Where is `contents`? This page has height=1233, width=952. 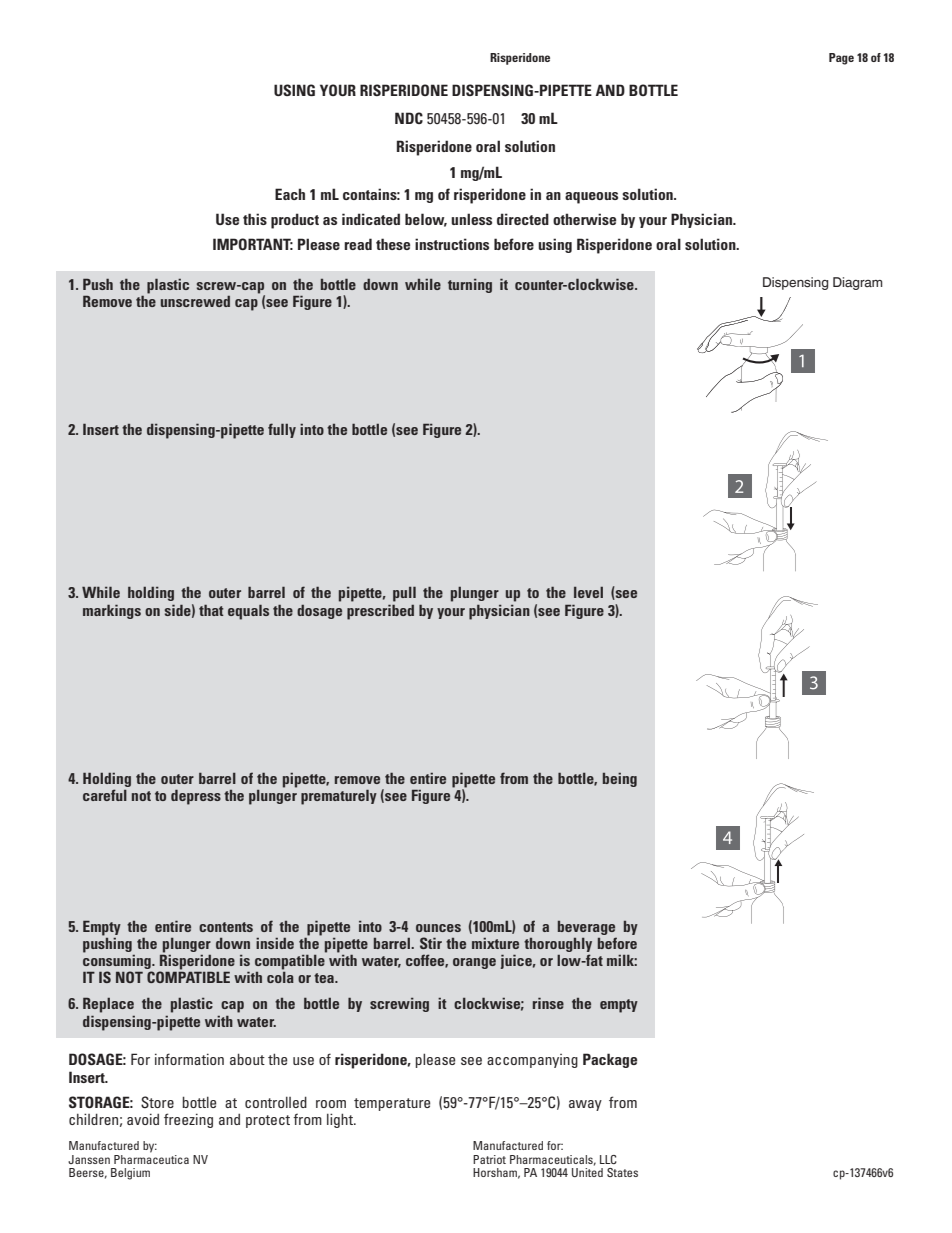
contents is located at coordinates (226, 927).
